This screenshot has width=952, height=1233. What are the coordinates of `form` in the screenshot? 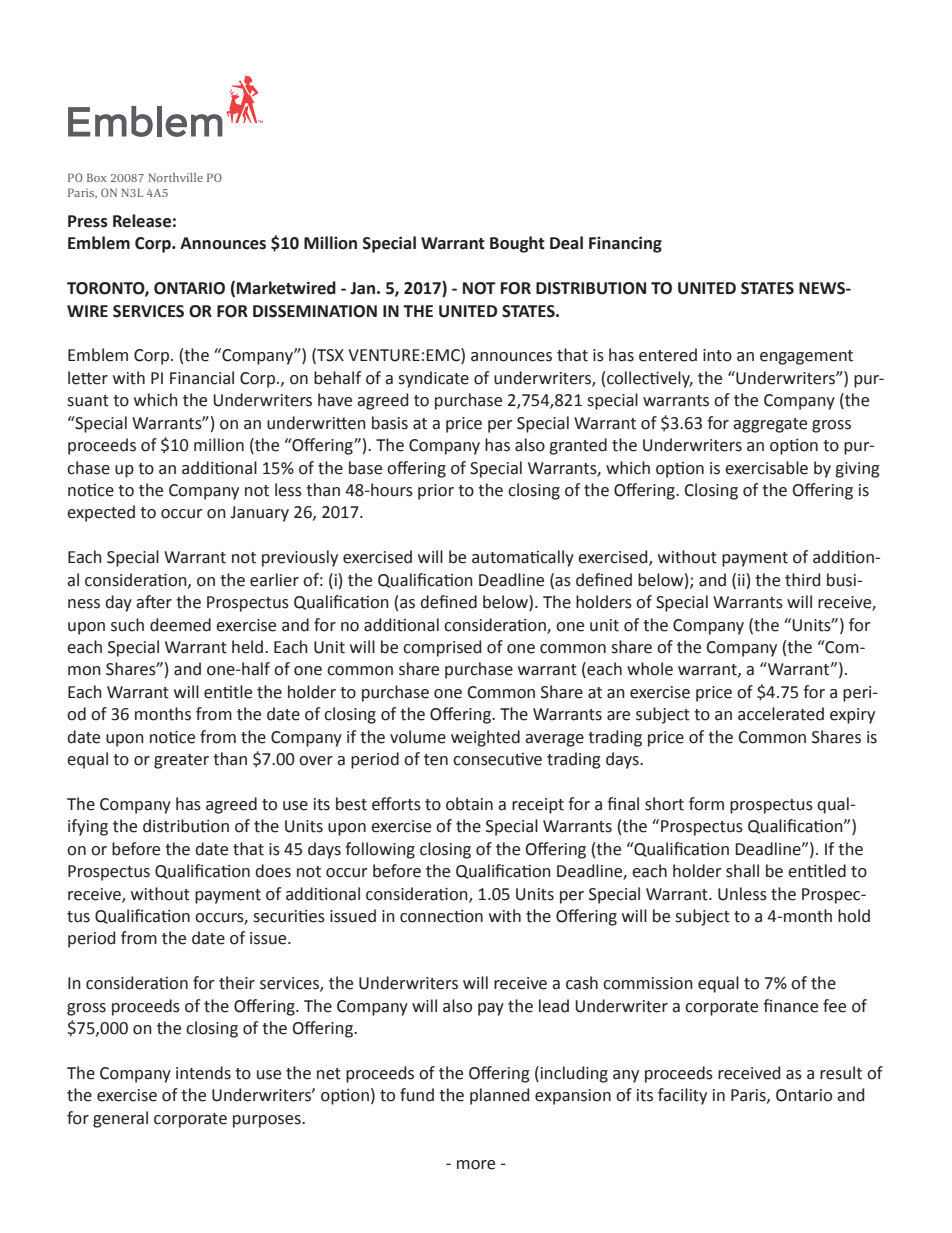 It's located at (706, 804).
